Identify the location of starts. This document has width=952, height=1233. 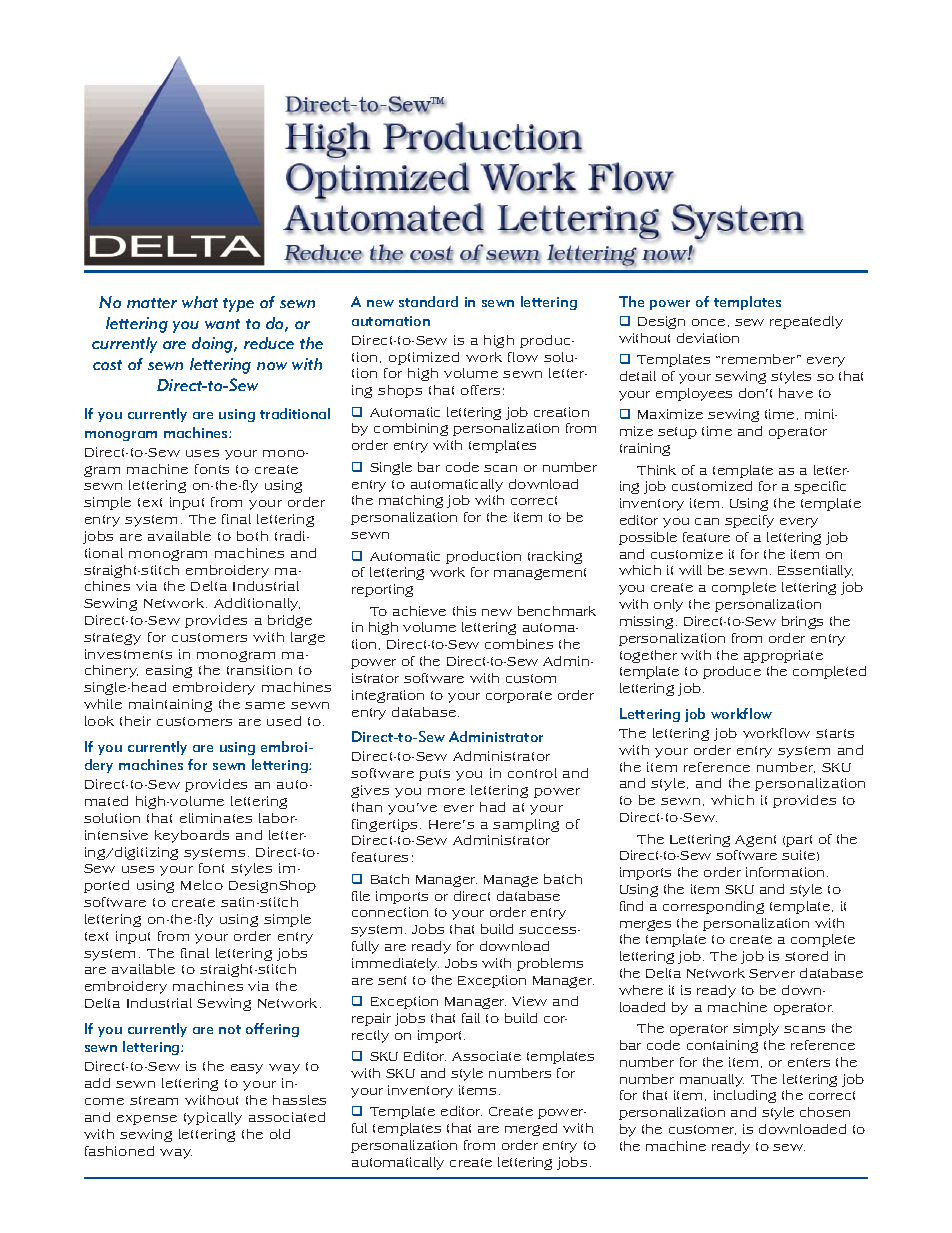
(835, 733).
